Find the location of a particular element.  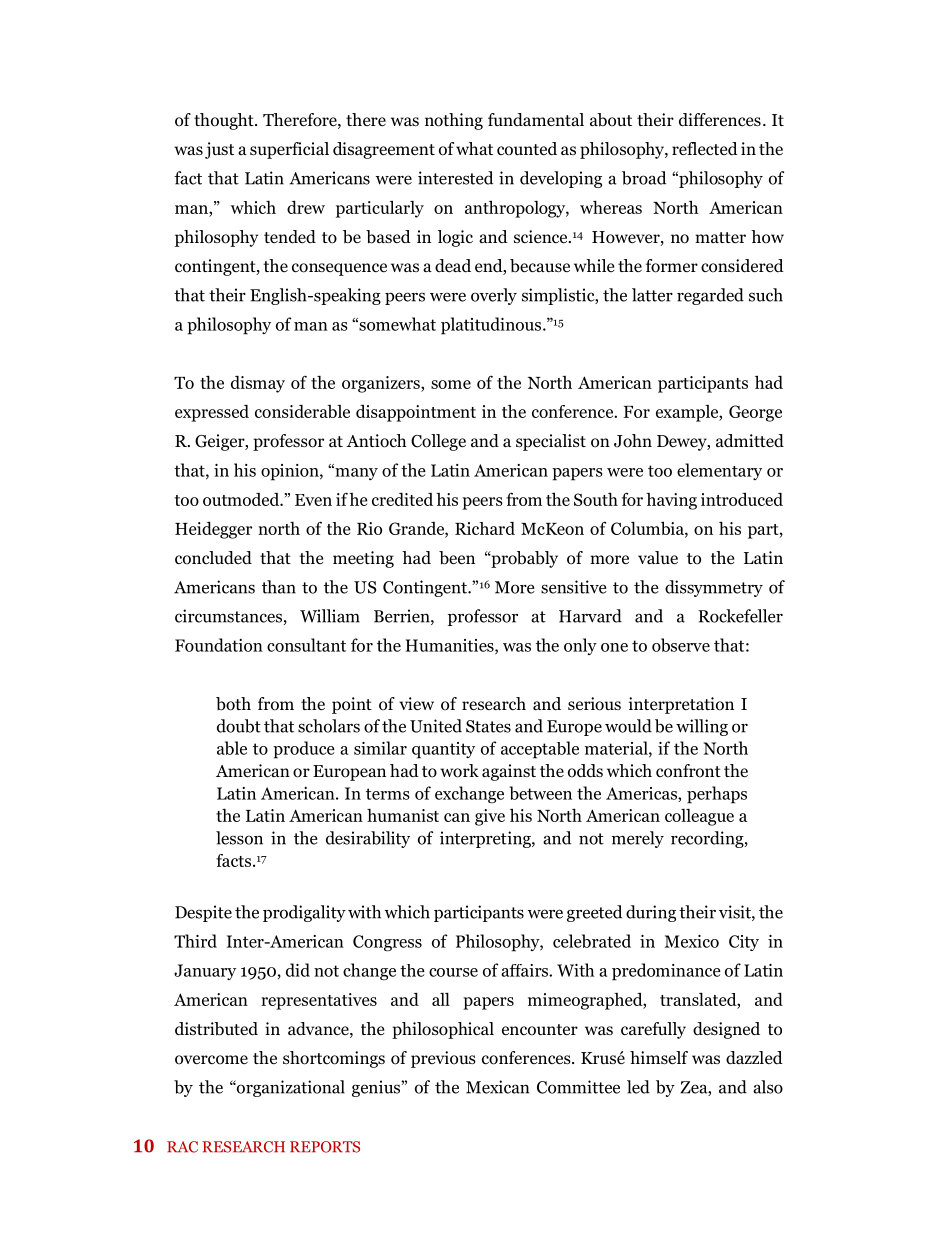

overcome is located at coordinates (211, 1060).
